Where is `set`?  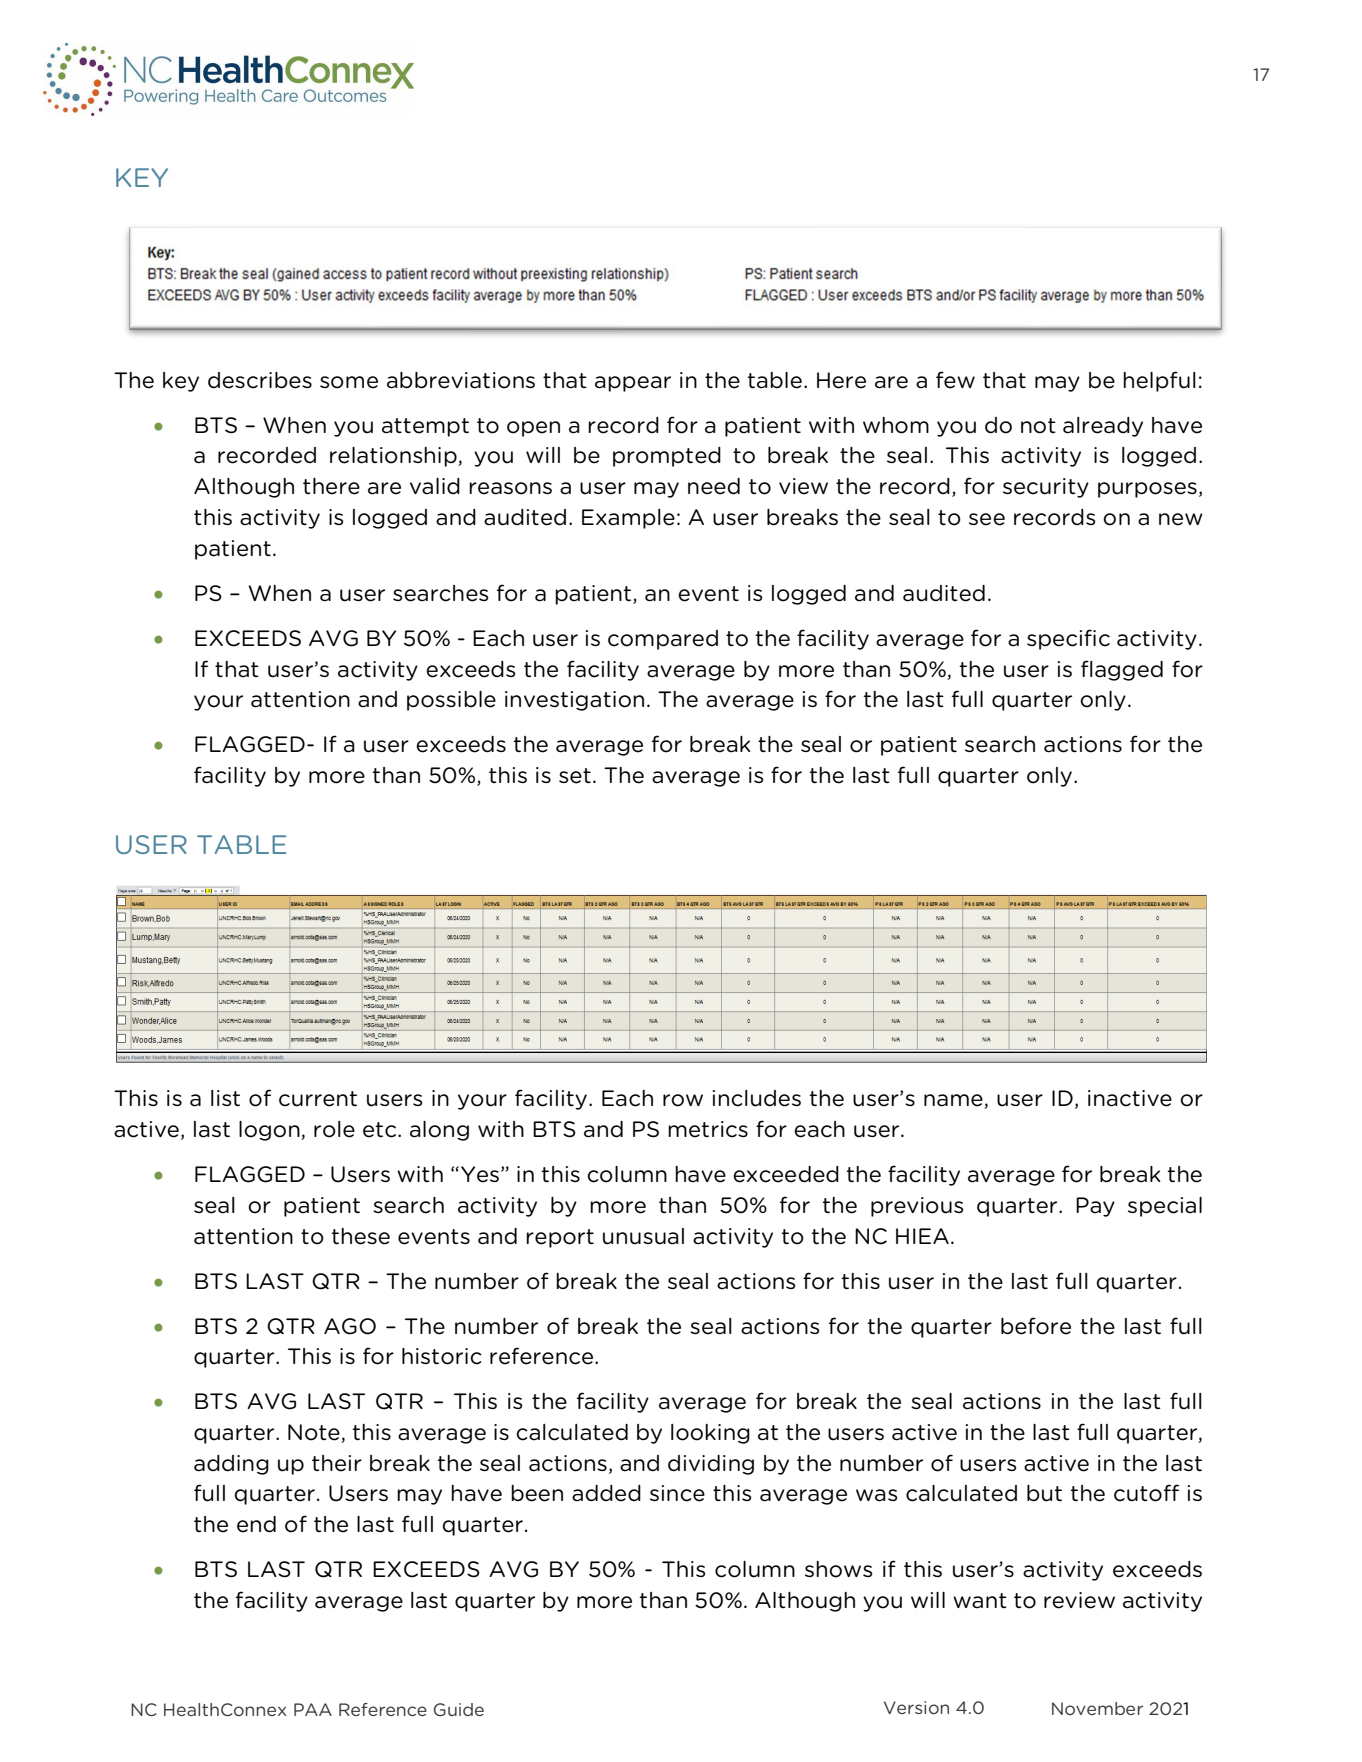 set is located at coordinates (575, 776).
